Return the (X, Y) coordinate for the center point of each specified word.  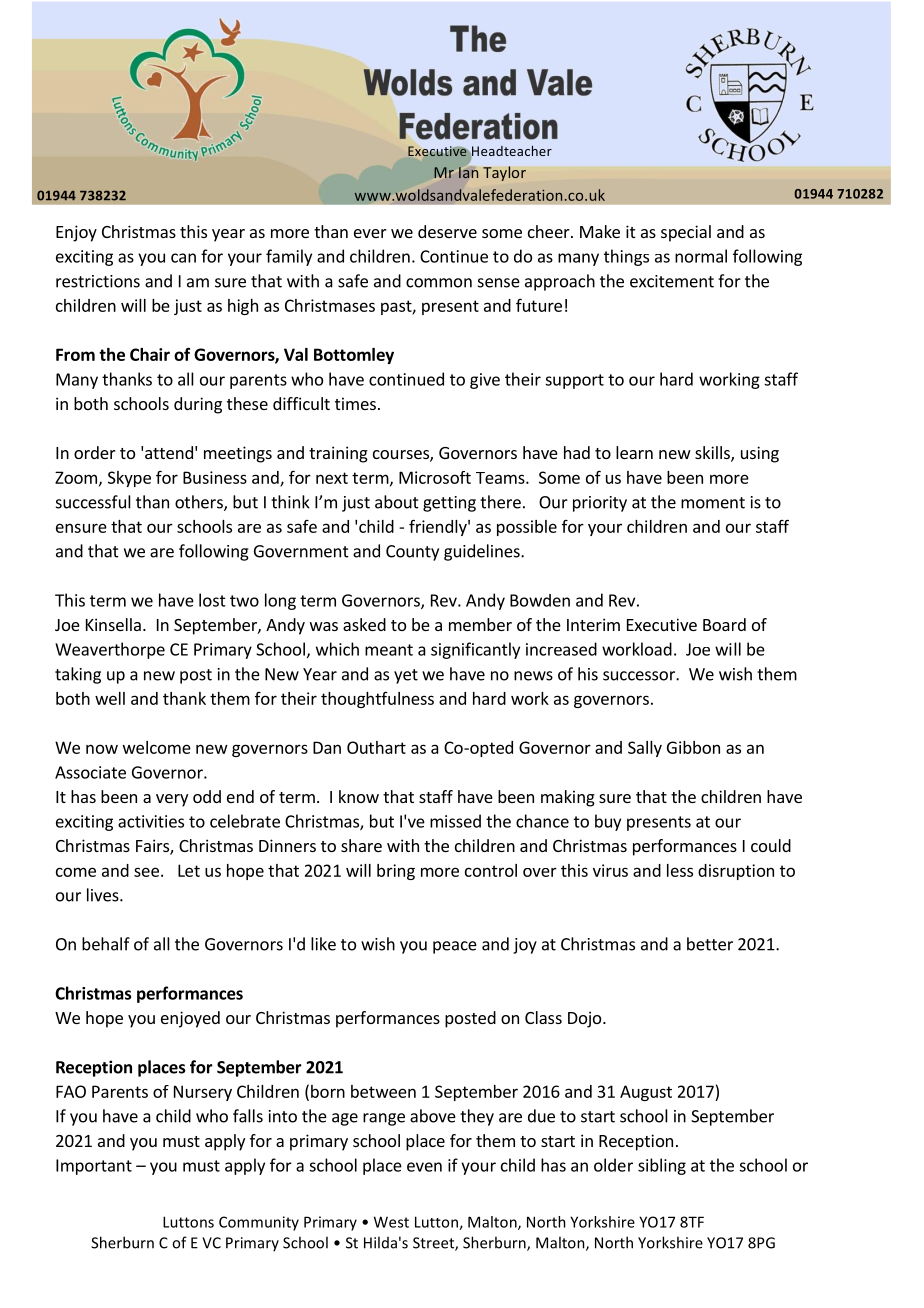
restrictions (98, 281)
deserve (447, 231)
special (686, 233)
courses (402, 456)
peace (455, 947)
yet (406, 676)
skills (713, 454)
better (710, 944)
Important (94, 1167)
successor (640, 676)
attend (169, 452)
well (110, 698)
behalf (106, 944)
